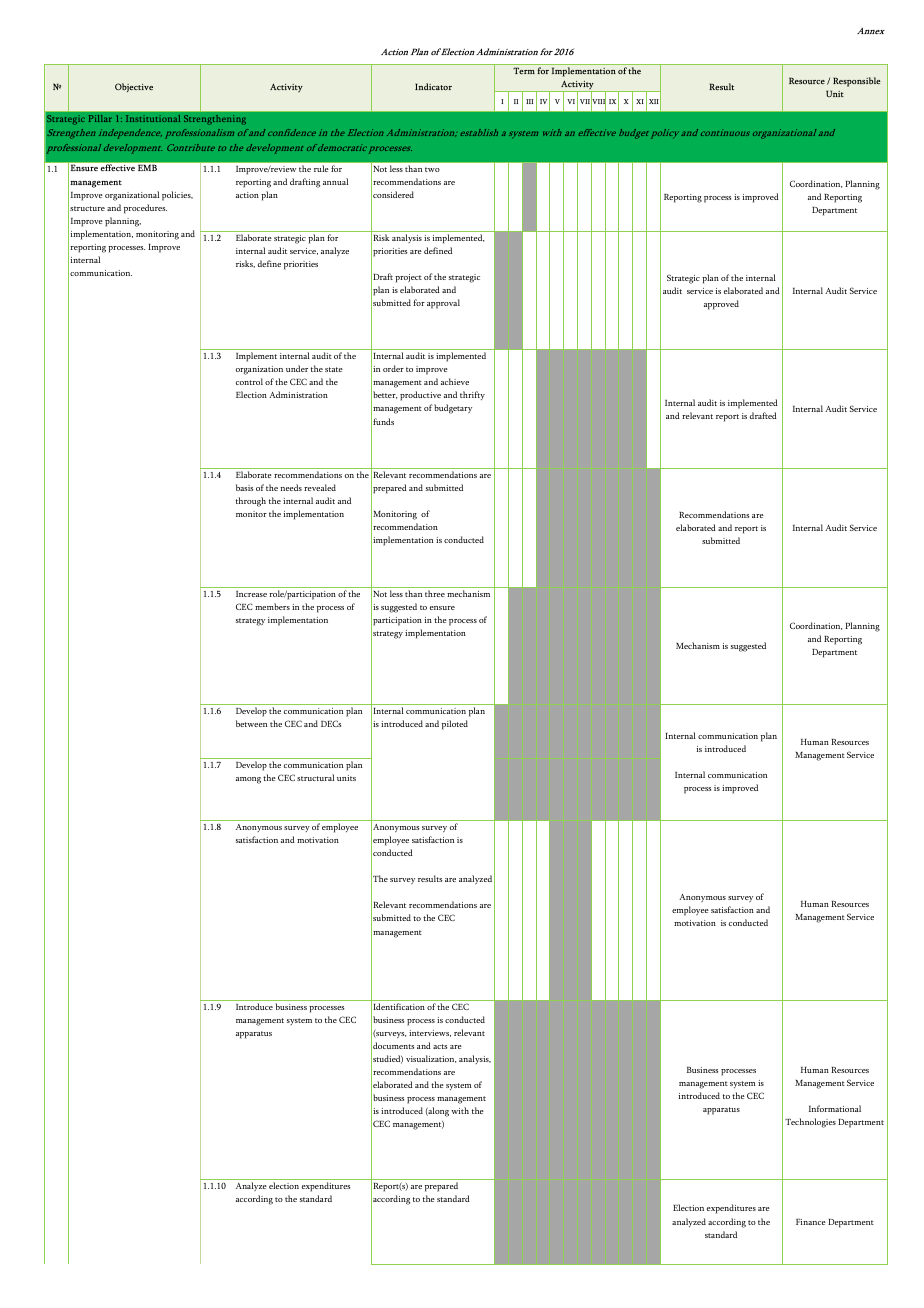 This document has height=1308, width=924. What do you see at coordinates (248, 780) in the document?
I see `among` at bounding box center [248, 780].
